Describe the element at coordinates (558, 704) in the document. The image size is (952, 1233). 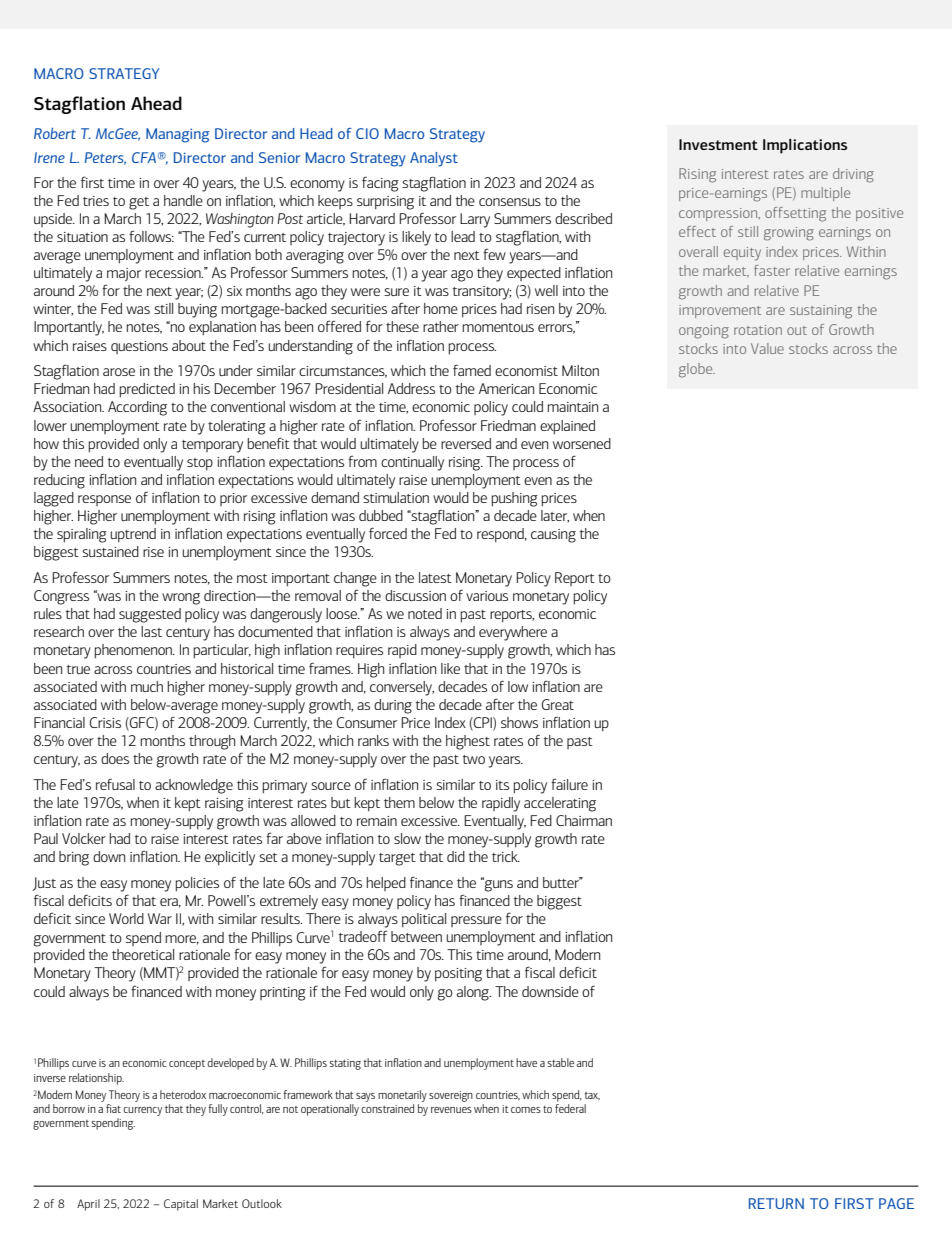
I see `Great` at that location.
